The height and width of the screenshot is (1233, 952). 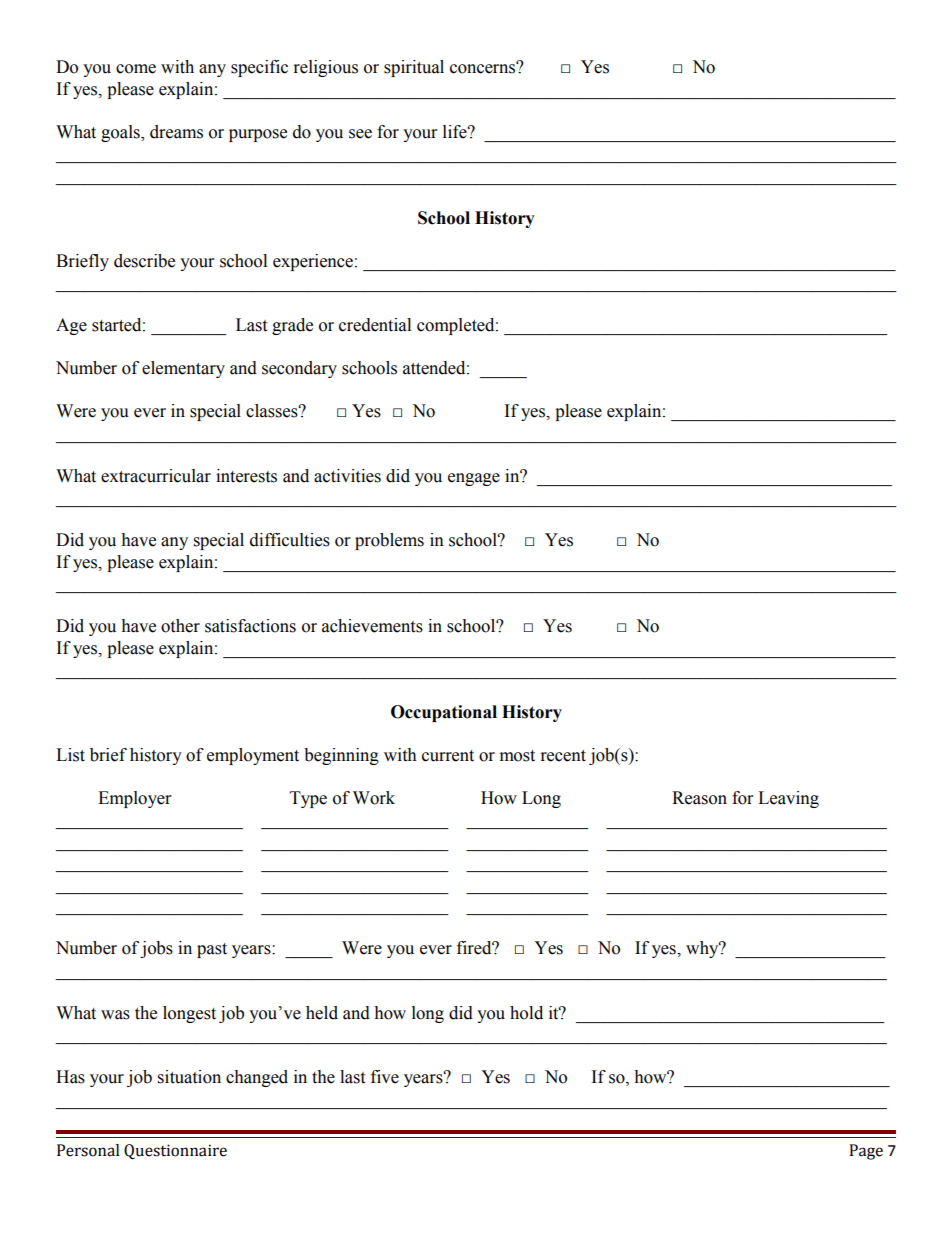 What do you see at coordinates (374, 798) in the screenshot?
I see `Work` at bounding box center [374, 798].
